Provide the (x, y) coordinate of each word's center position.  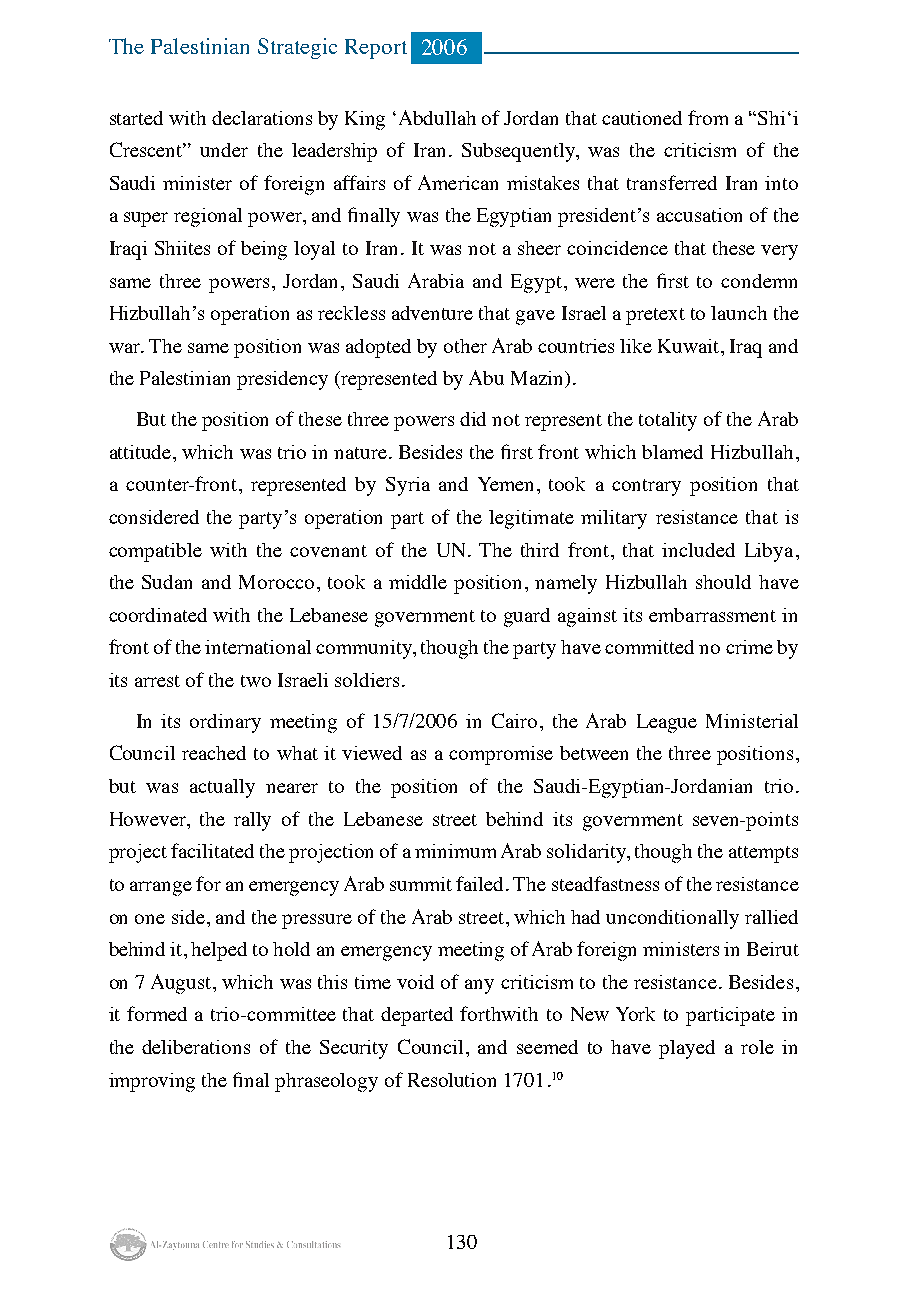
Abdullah (437, 117)
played (687, 1049)
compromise (501, 755)
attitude (142, 452)
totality (668, 421)
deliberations (196, 1047)
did (473, 419)
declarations (262, 118)
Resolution (452, 1080)
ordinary (225, 723)
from (708, 117)
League (667, 723)
